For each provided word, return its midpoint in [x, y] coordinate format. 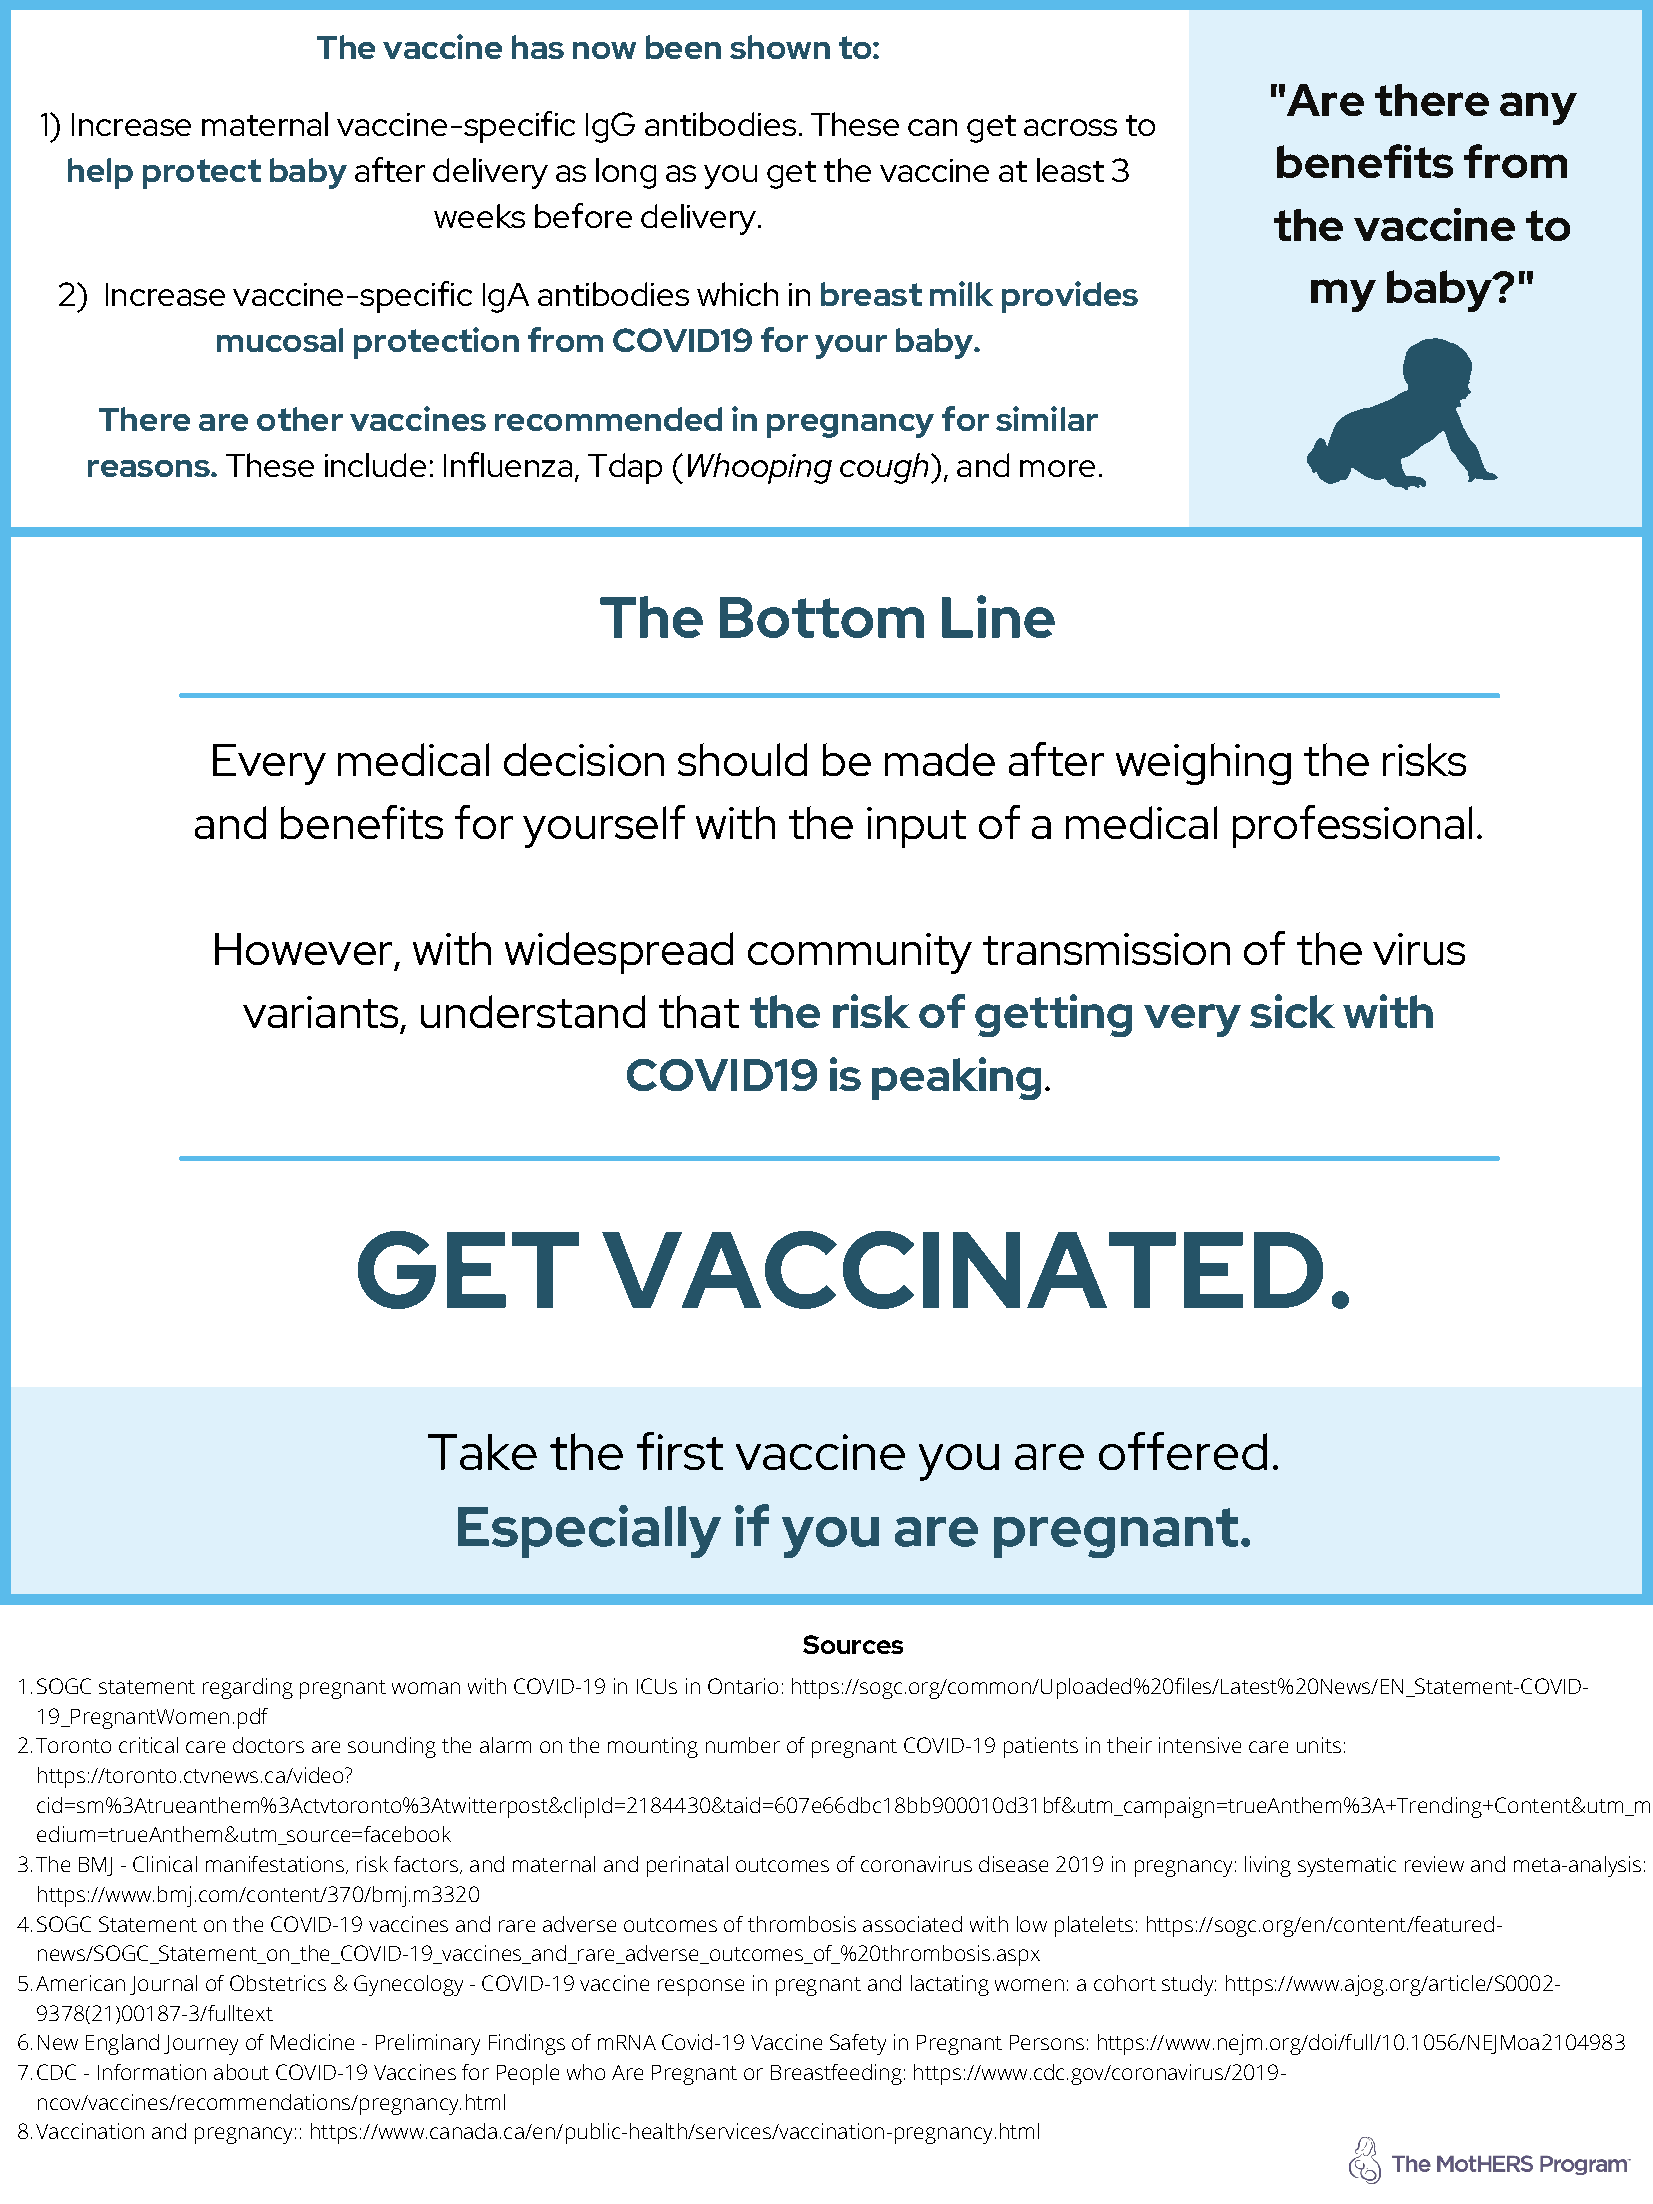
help [100, 173]
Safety [858, 2044]
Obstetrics [278, 1983]
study [1189, 1985]
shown [780, 47]
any [1538, 108]
